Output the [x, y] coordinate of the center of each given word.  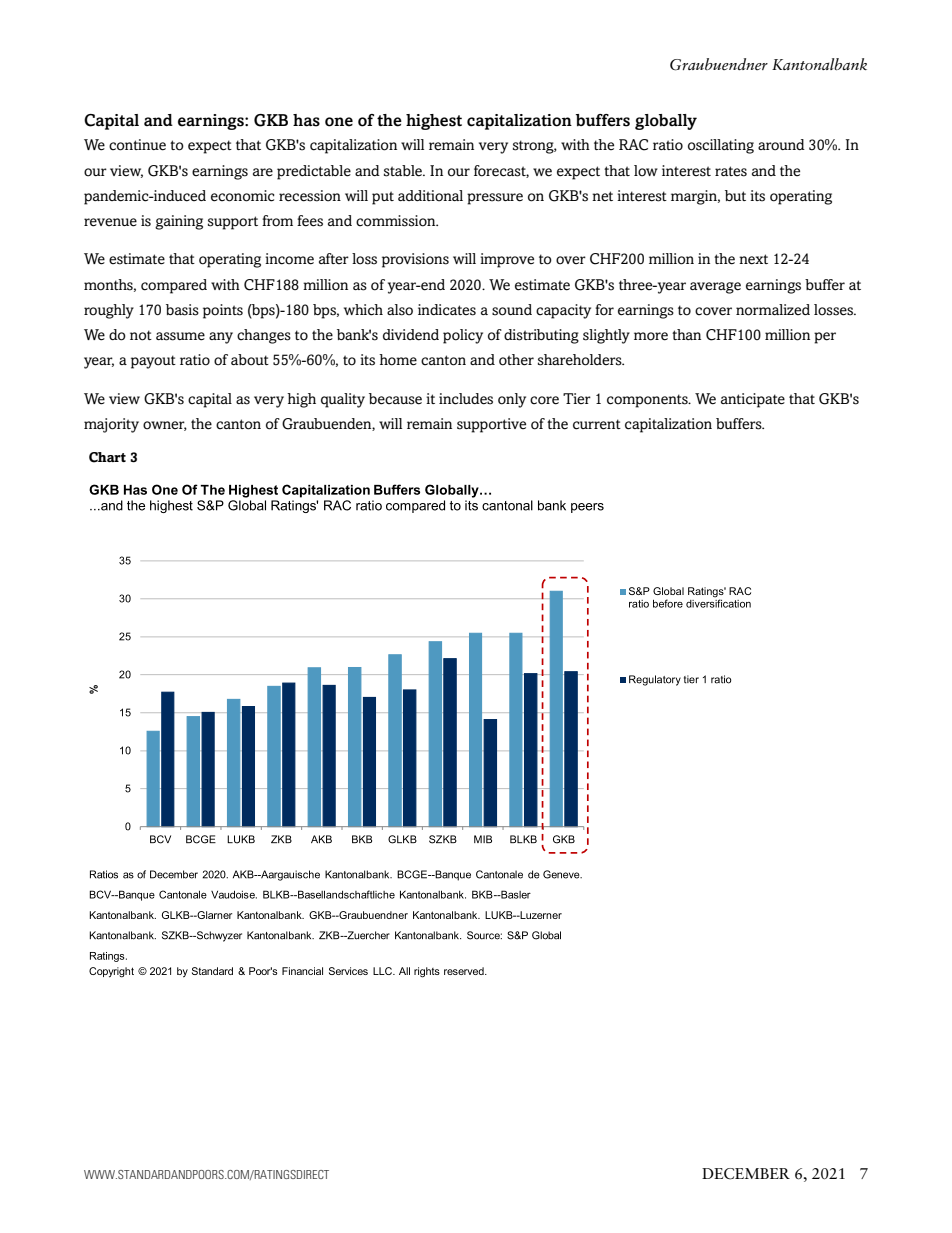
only [512, 400]
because [395, 399]
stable [404, 171]
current [597, 424]
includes [466, 399]
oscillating [721, 146]
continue [137, 145]
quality [343, 400]
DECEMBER [746, 1174]
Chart [107, 457]
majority [111, 425]
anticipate [753, 400]
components [648, 401]
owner [165, 426]
